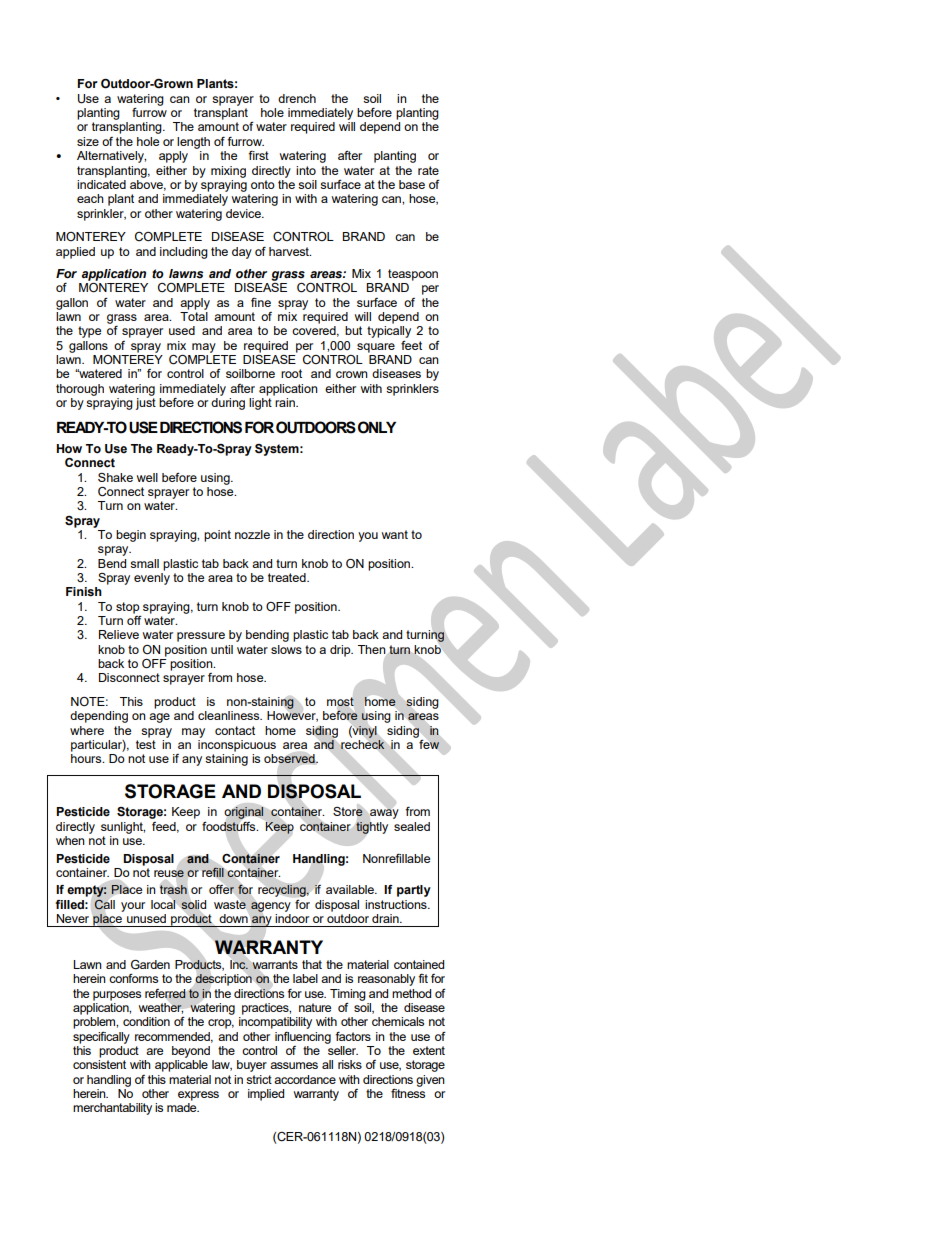 The width and height of the screenshot is (952, 1233). What do you see at coordinates (115, 477) in the screenshot?
I see `Shake` at bounding box center [115, 477].
